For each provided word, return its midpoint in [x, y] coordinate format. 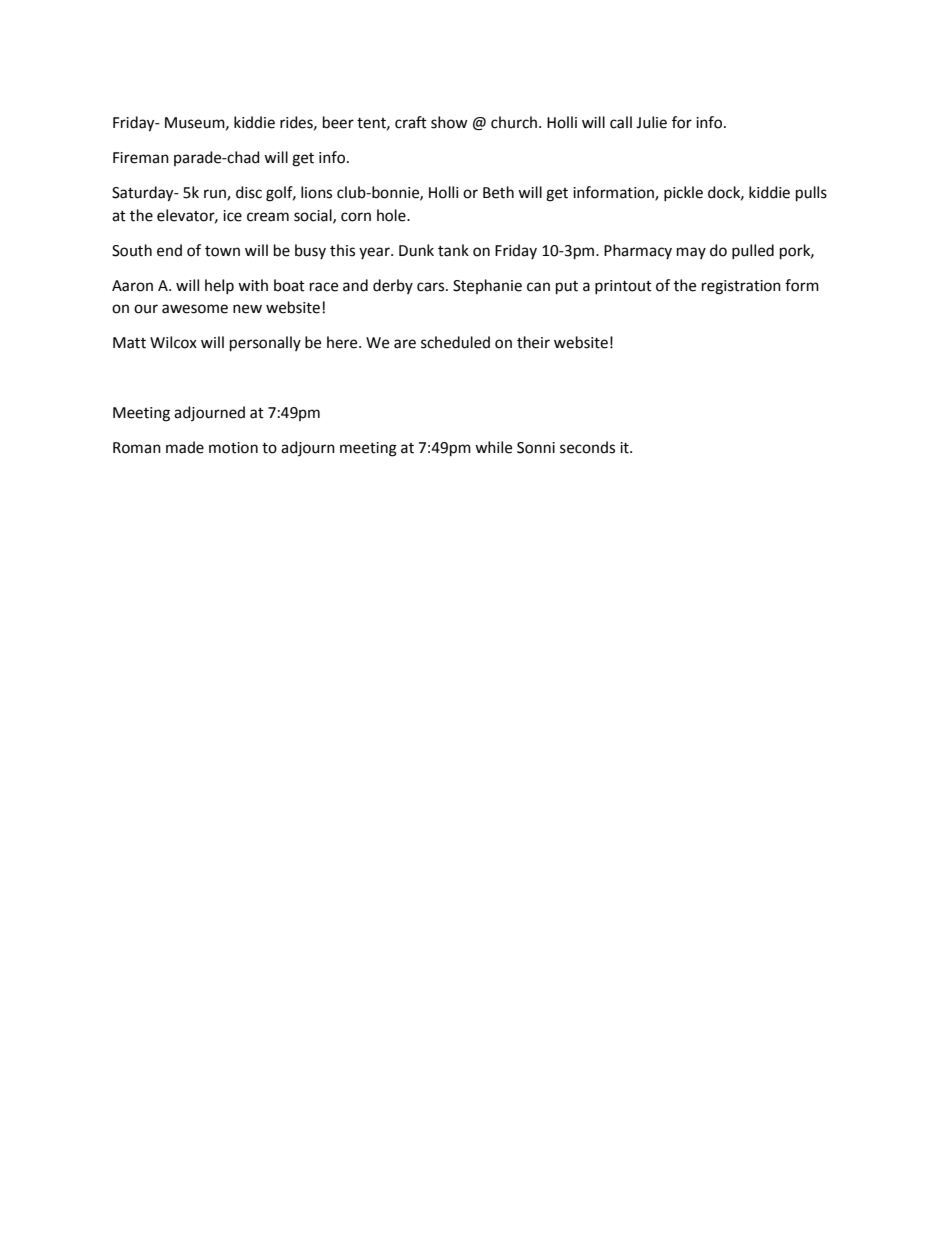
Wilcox [173, 342]
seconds [587, 447]
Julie [651, 122]
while [493, 447]
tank [453, 250]
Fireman [141, 158]
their [533, 342]
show [449, 122]
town [222, 251]
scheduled [455, 342]
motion [233, 448]
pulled [753, 252]
